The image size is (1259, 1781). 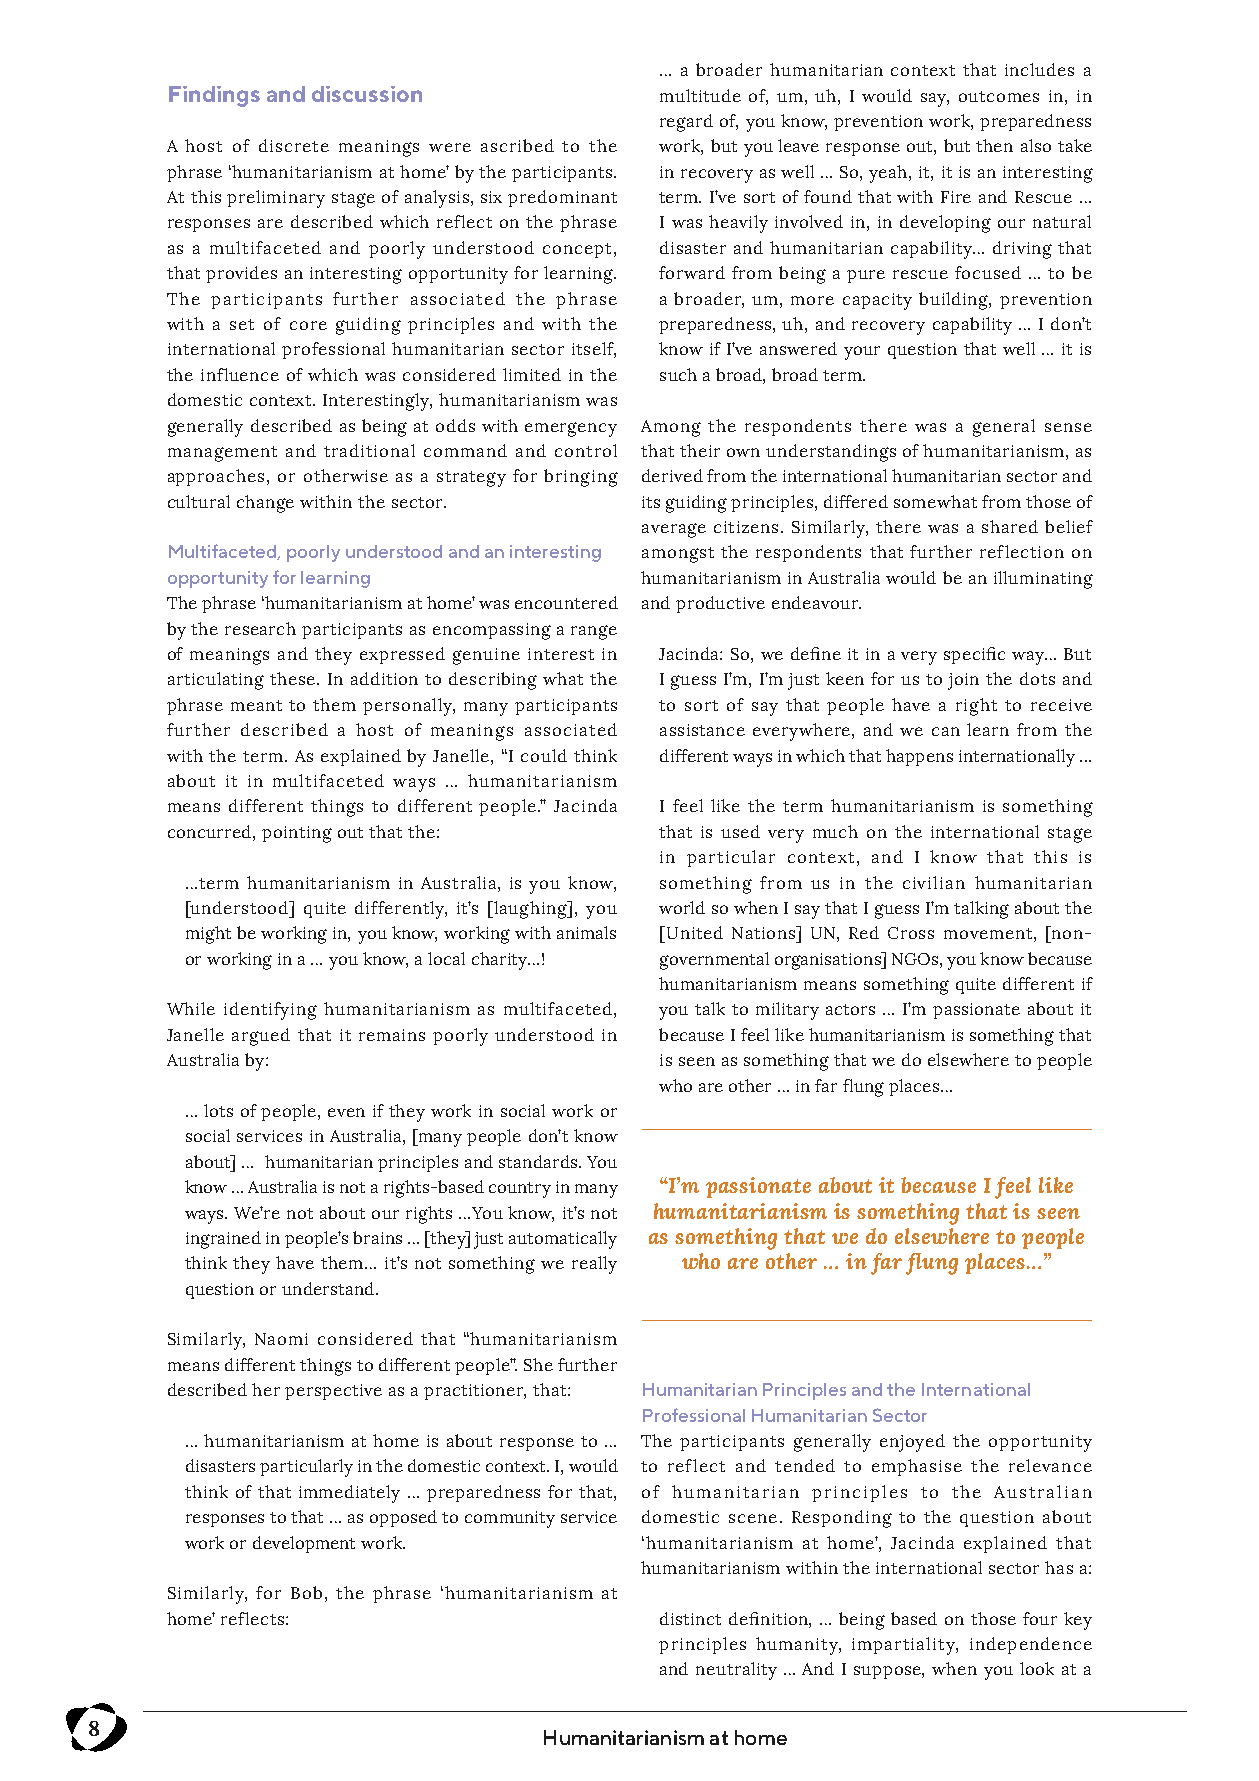 I want to click on civilian, so click(x=934, y=882).
